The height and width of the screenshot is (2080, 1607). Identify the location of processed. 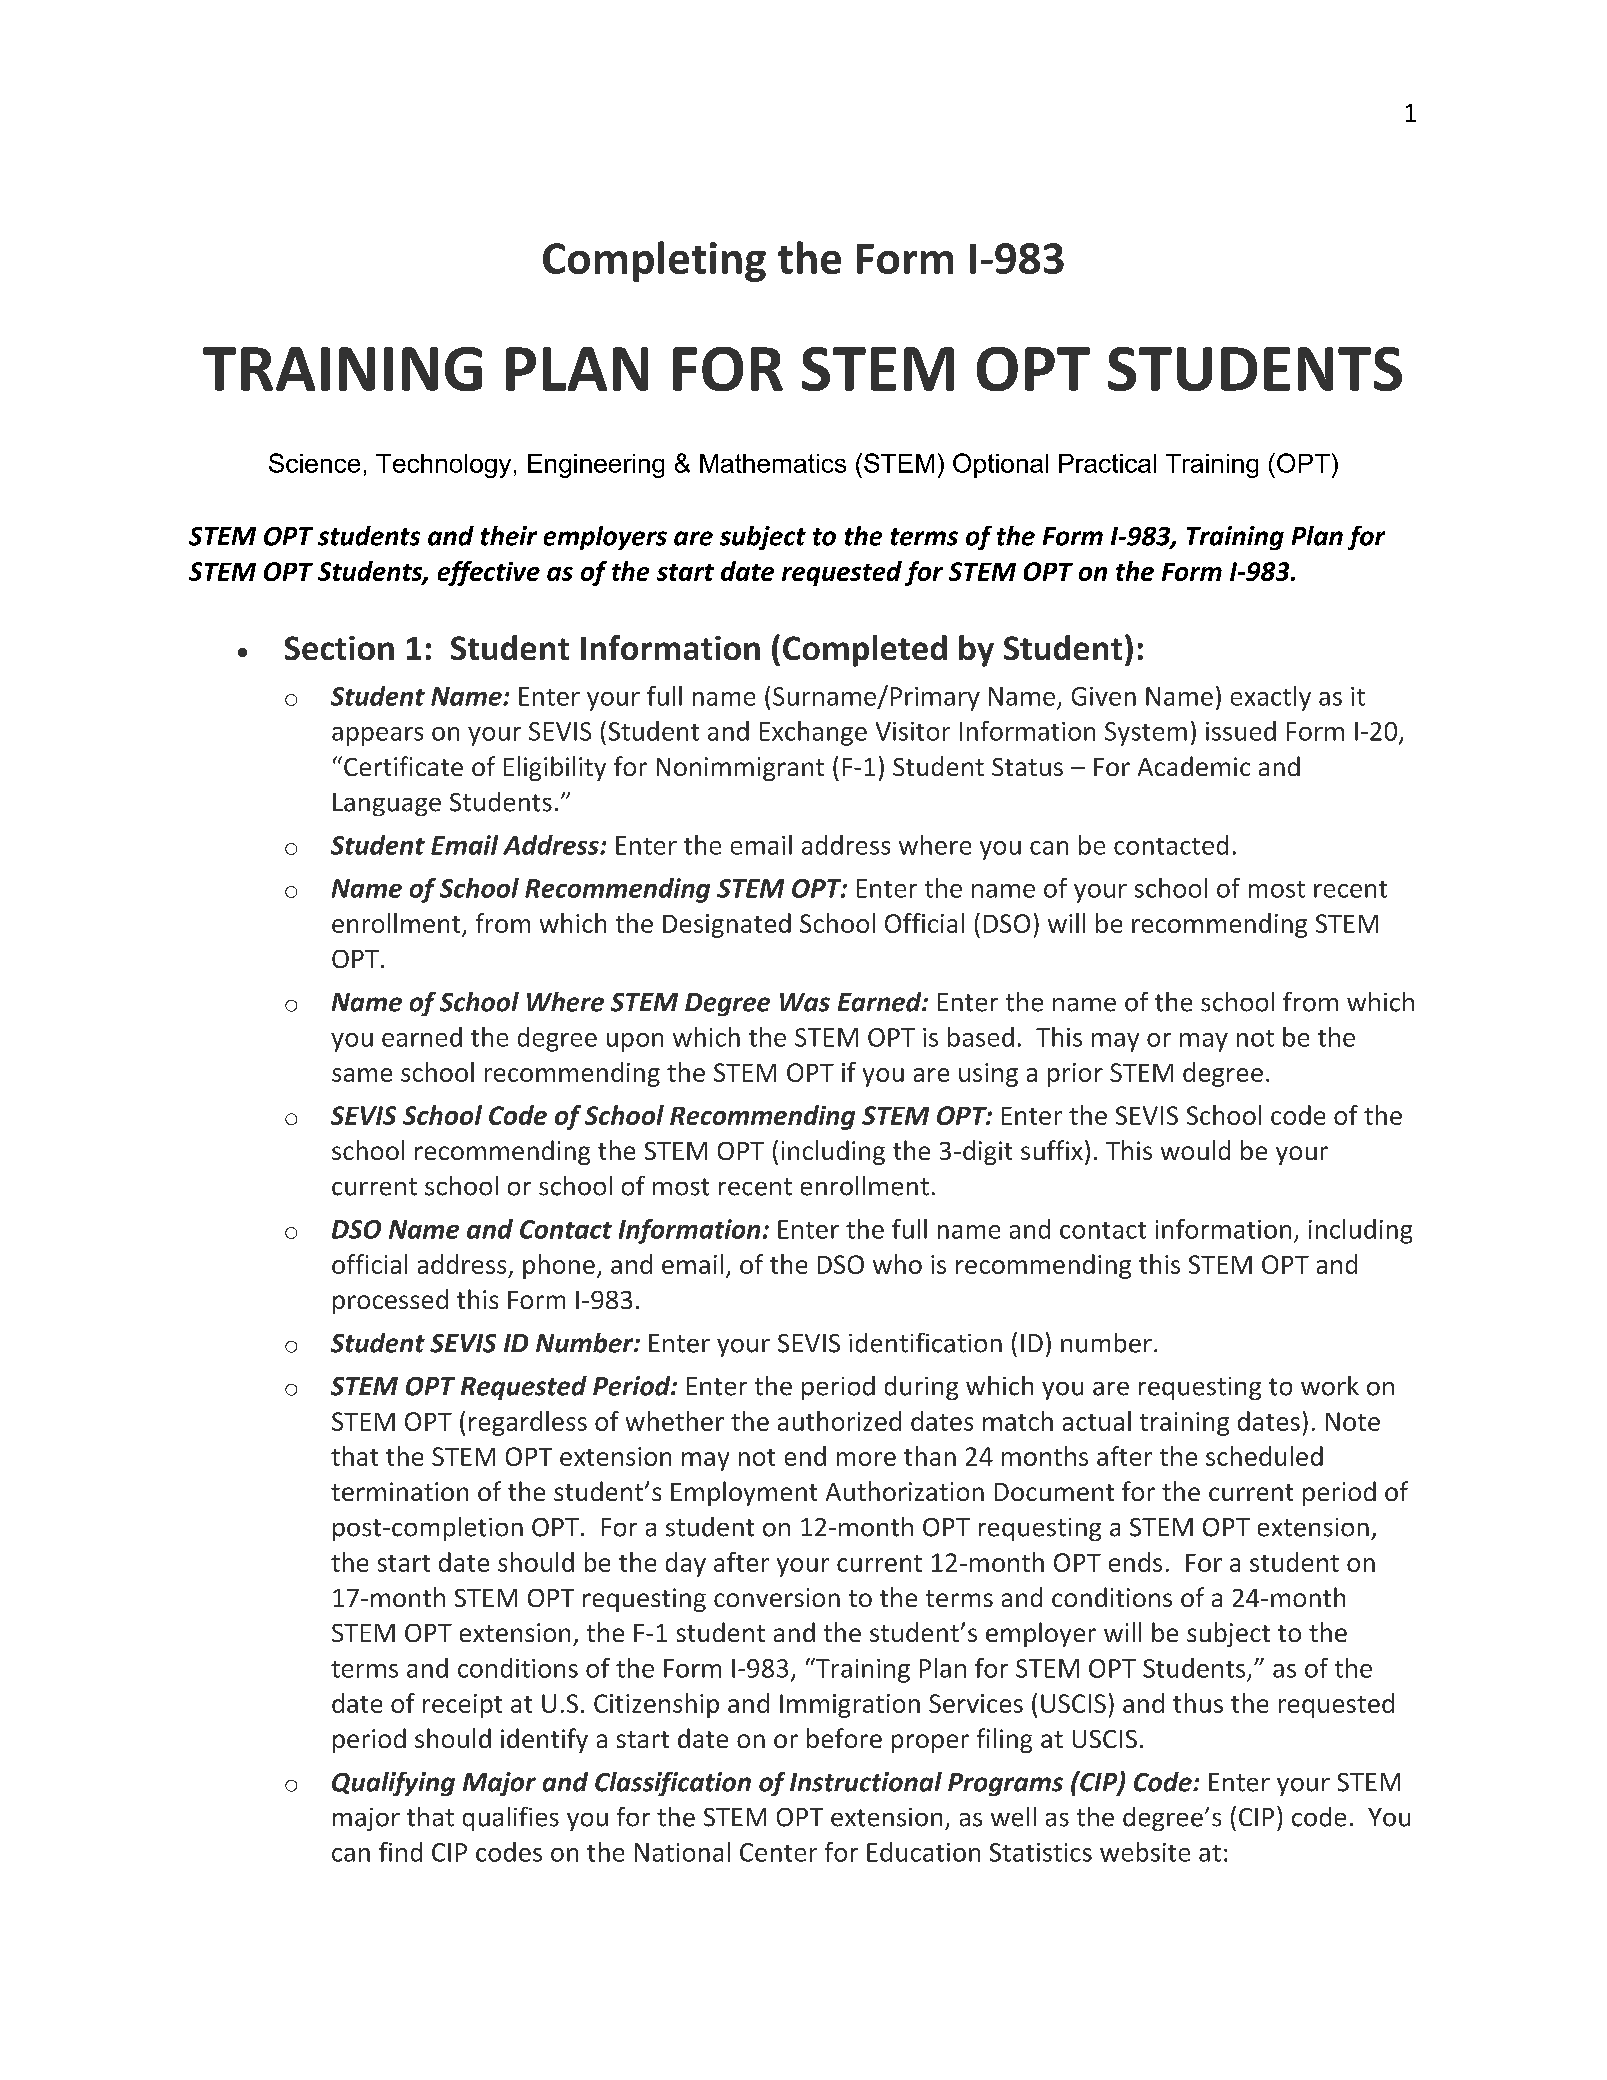
(390, 1301).
